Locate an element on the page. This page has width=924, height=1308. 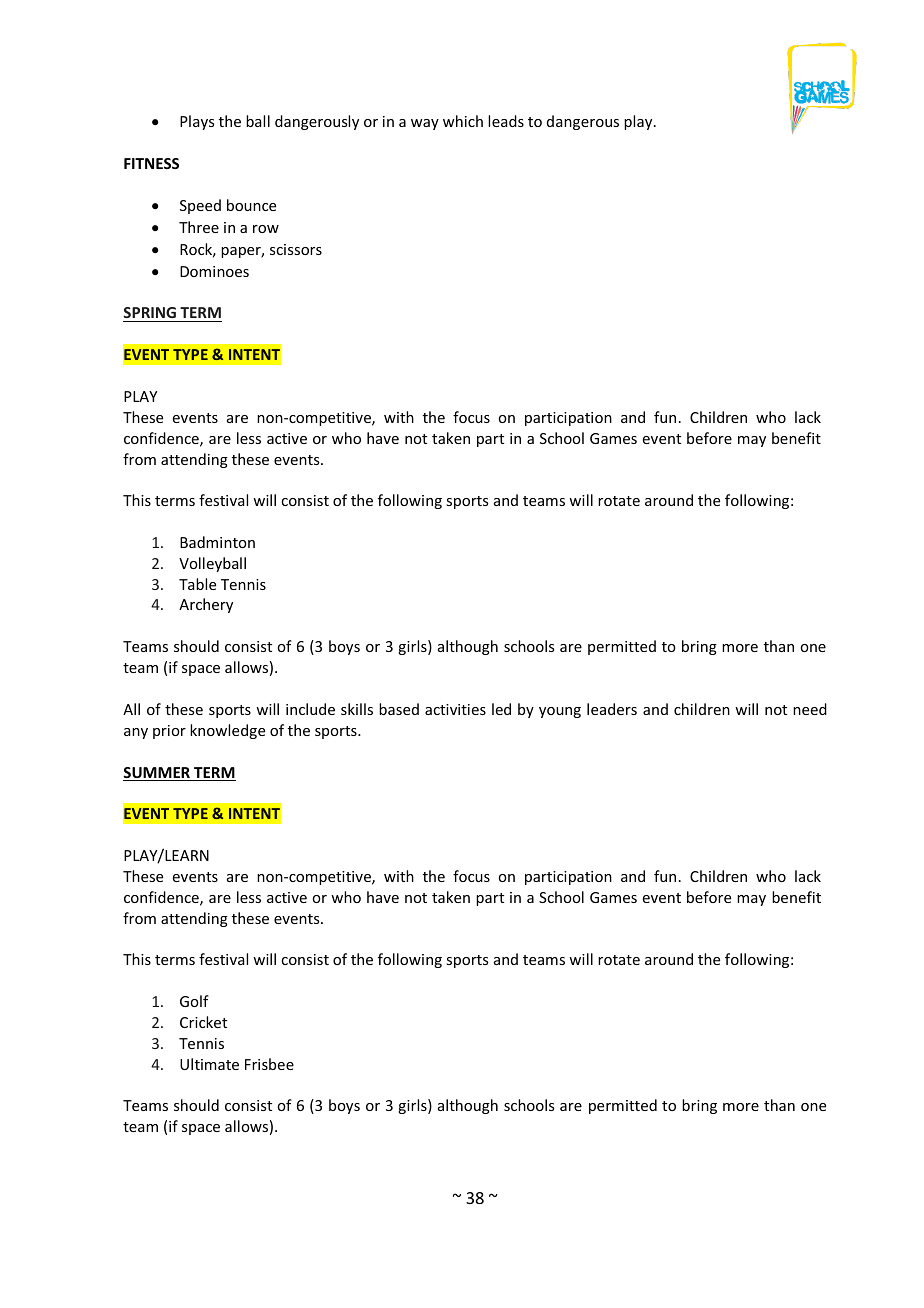
SPRING is located at coordinates (150, 314).
